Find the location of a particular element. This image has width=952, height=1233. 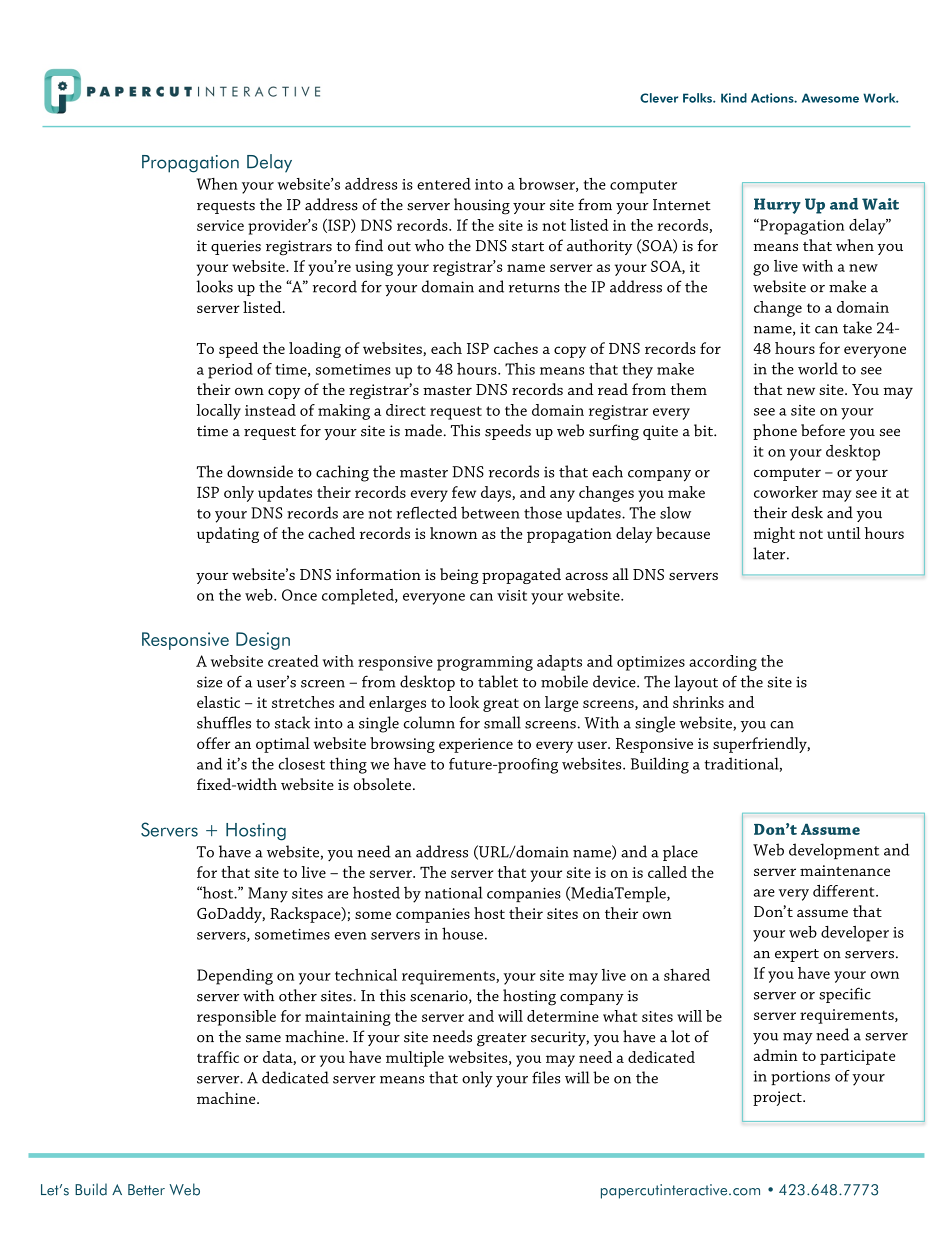

programming is located at coordinates (485, 663).
